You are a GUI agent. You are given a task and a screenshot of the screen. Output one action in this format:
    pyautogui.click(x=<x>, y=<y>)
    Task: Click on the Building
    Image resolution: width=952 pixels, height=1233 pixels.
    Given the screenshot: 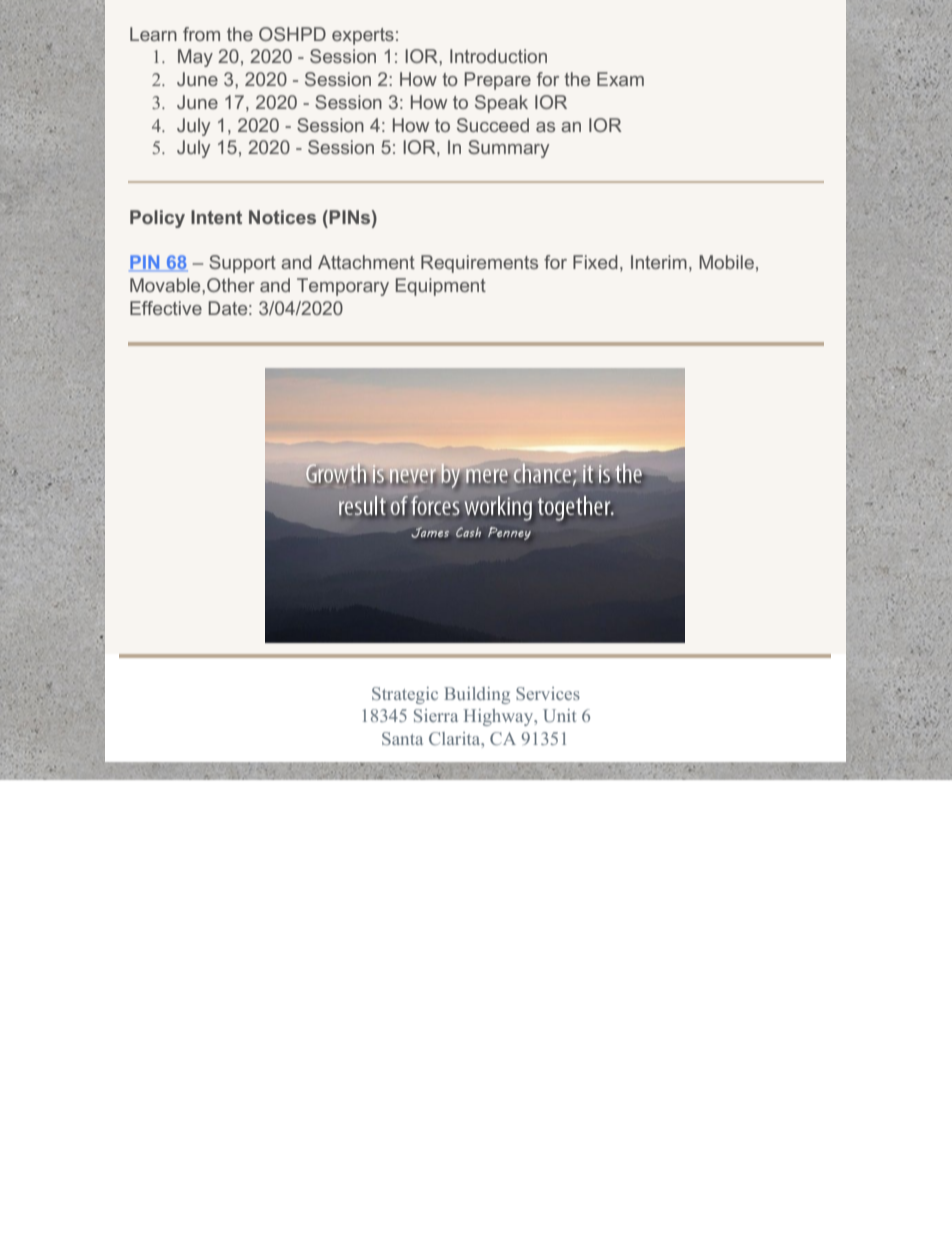 What is the action you would take?
    pyautogui.click(x=477, y=695)
